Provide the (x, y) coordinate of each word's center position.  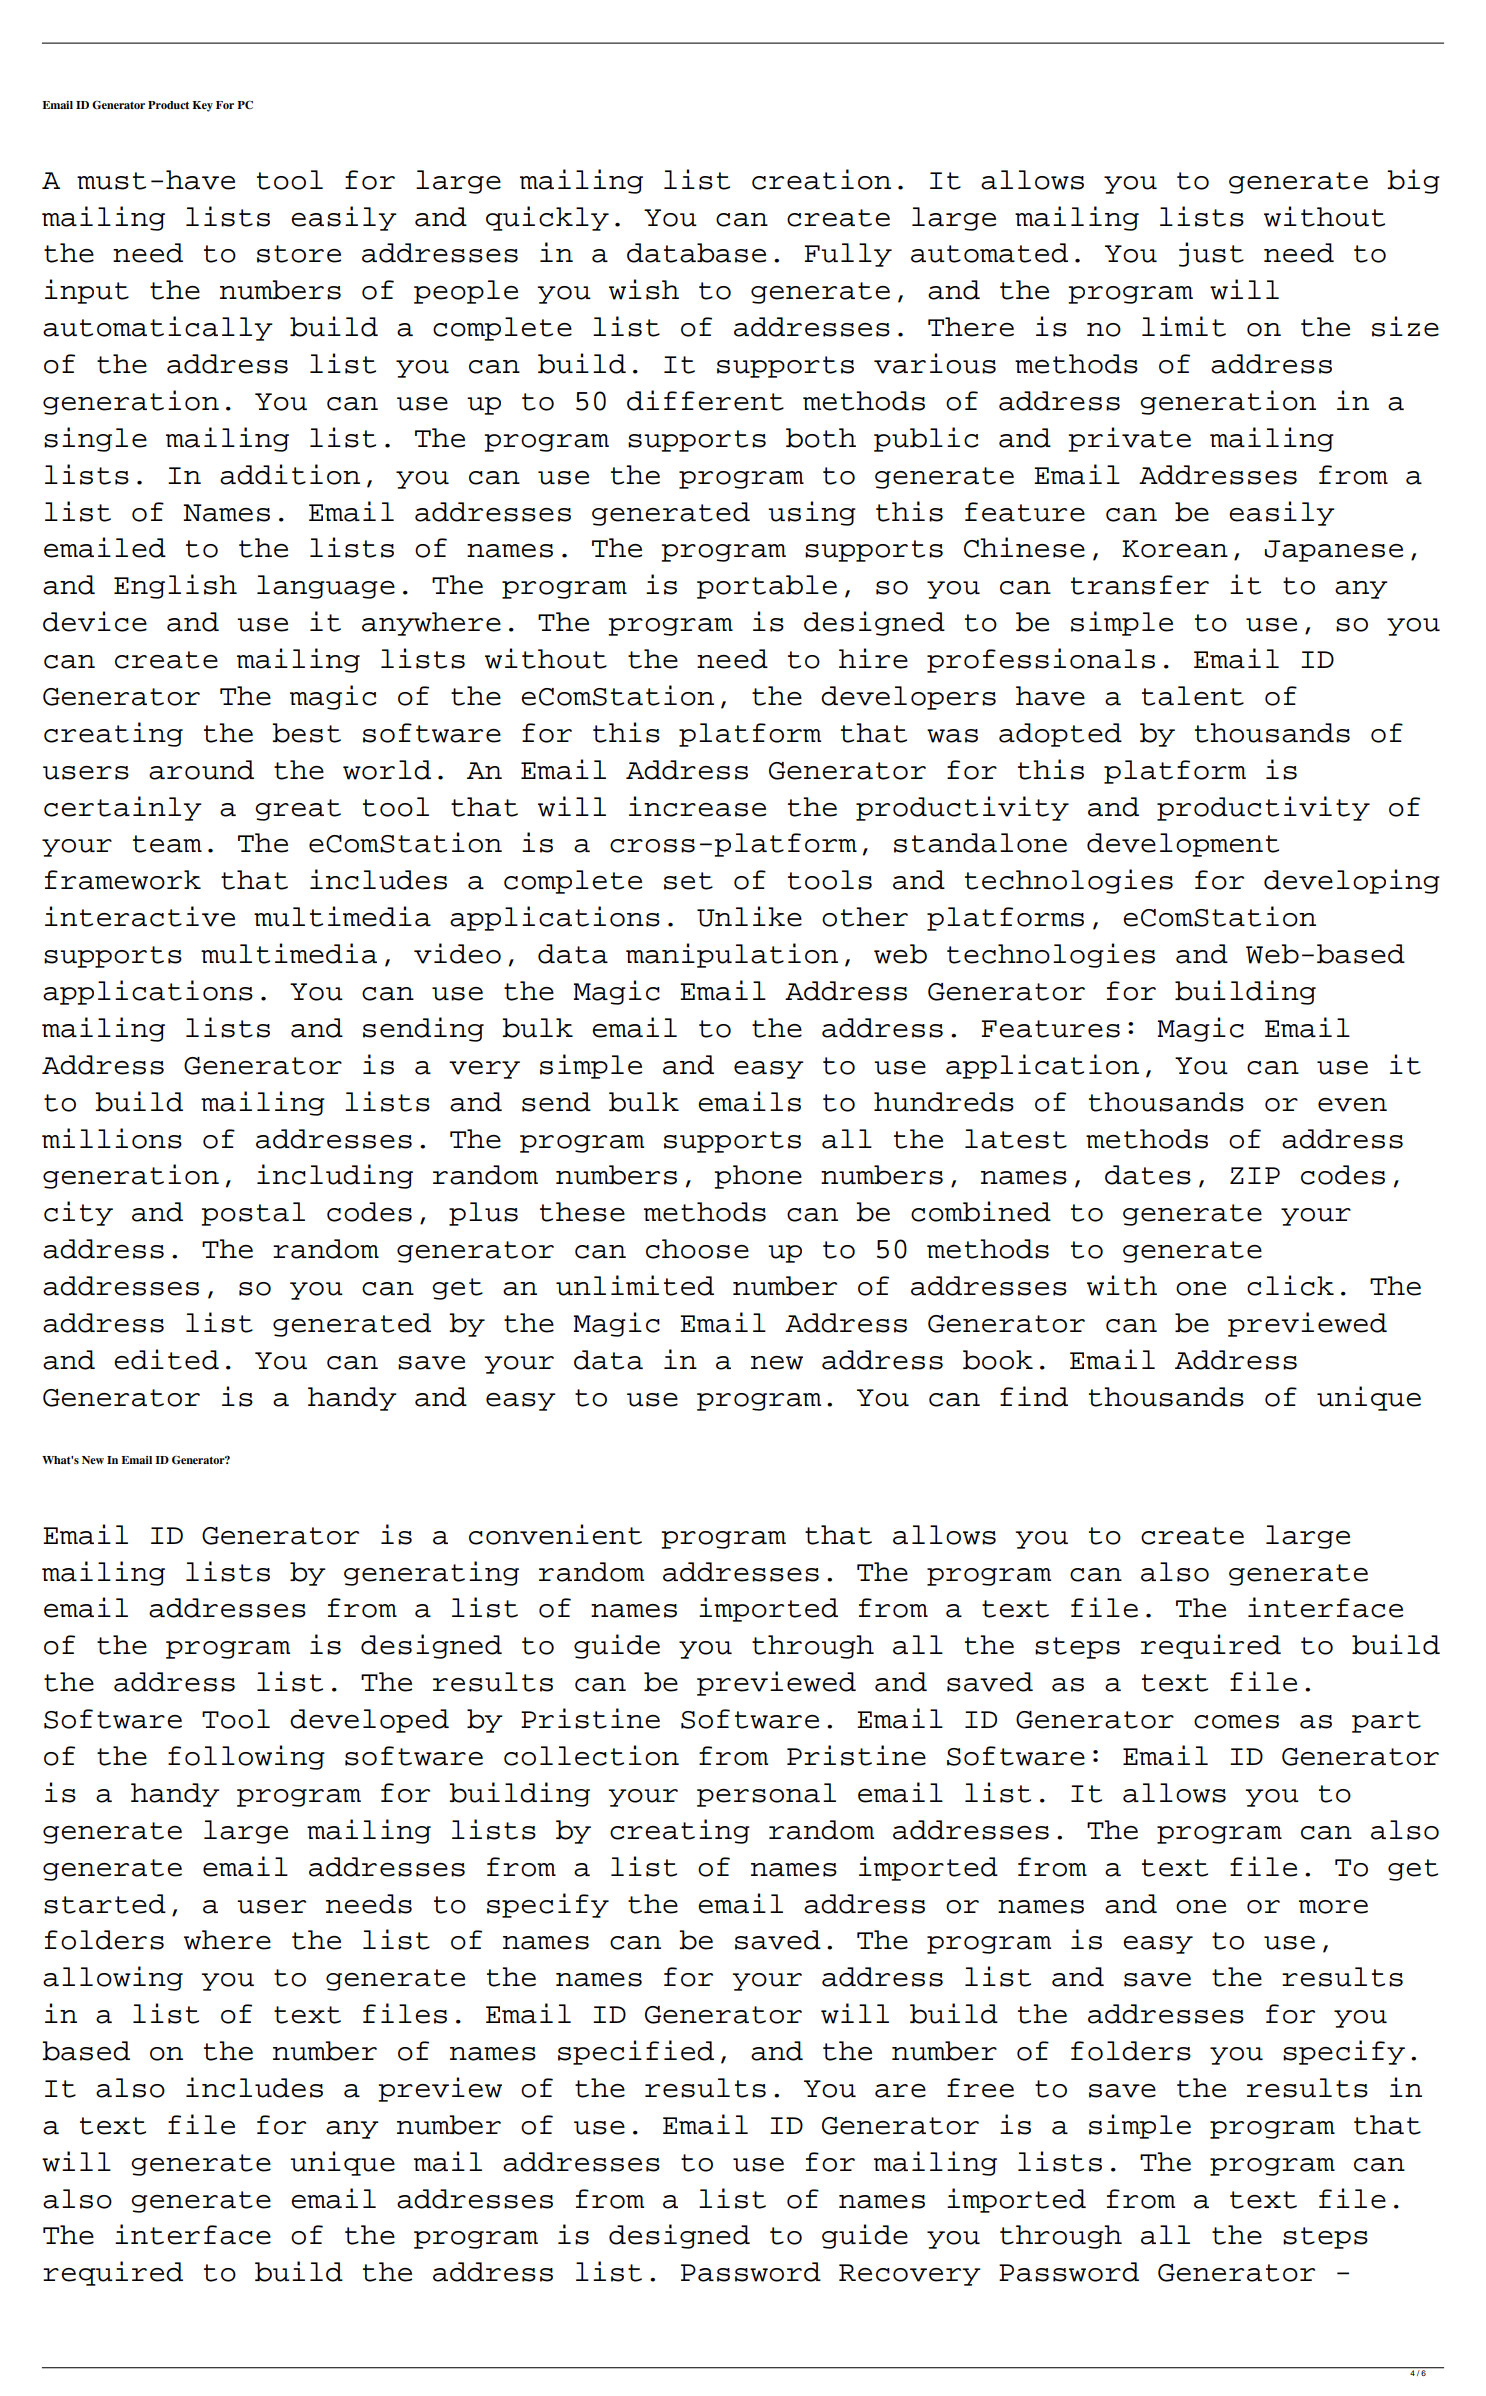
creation (821, 179)
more (1333, 1907)
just (1211, 254)
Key (202, 106)
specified (636, 2052)
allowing (113, 1978)
